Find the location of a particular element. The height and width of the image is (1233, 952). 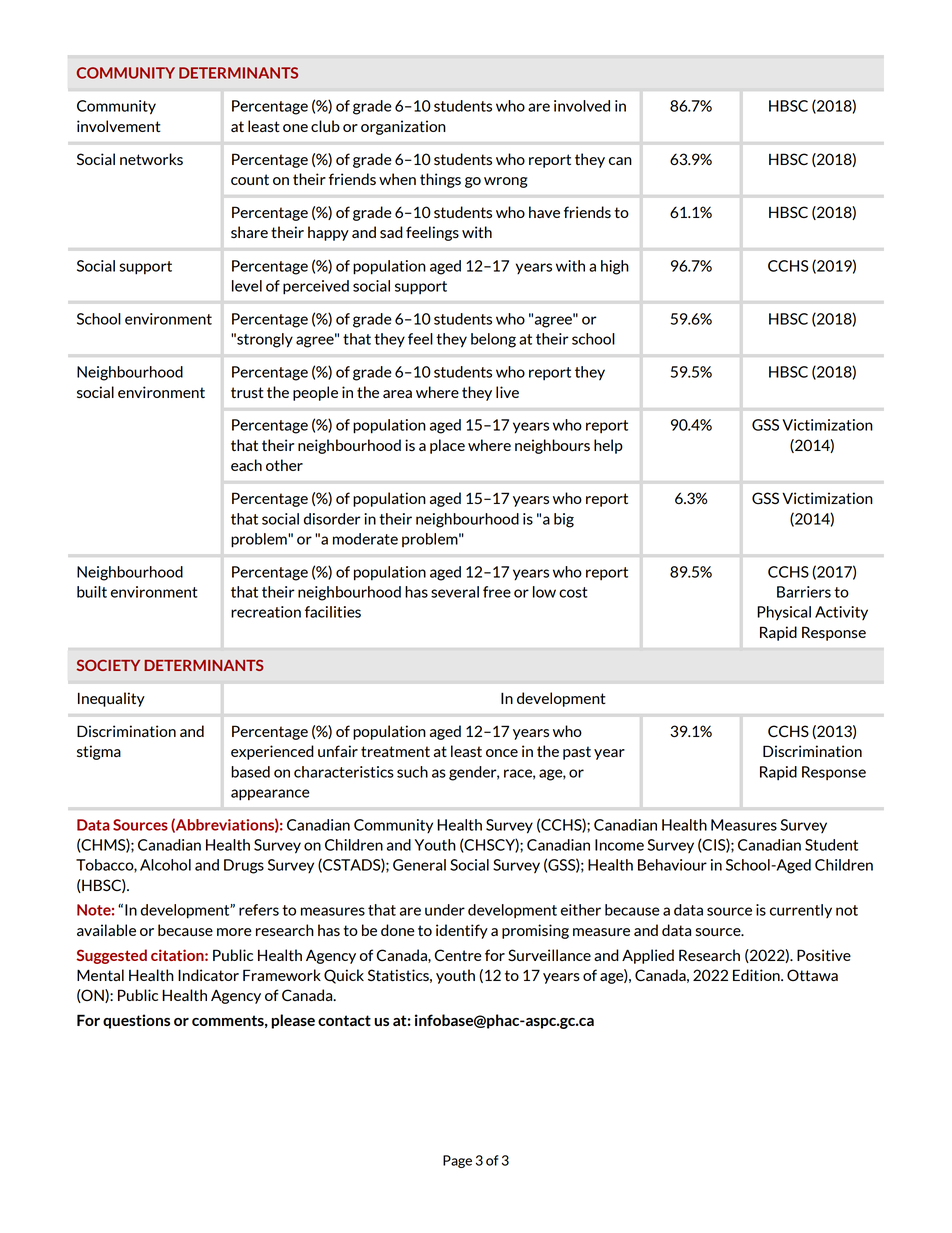

Edition is located at coordinates (757, 975).
